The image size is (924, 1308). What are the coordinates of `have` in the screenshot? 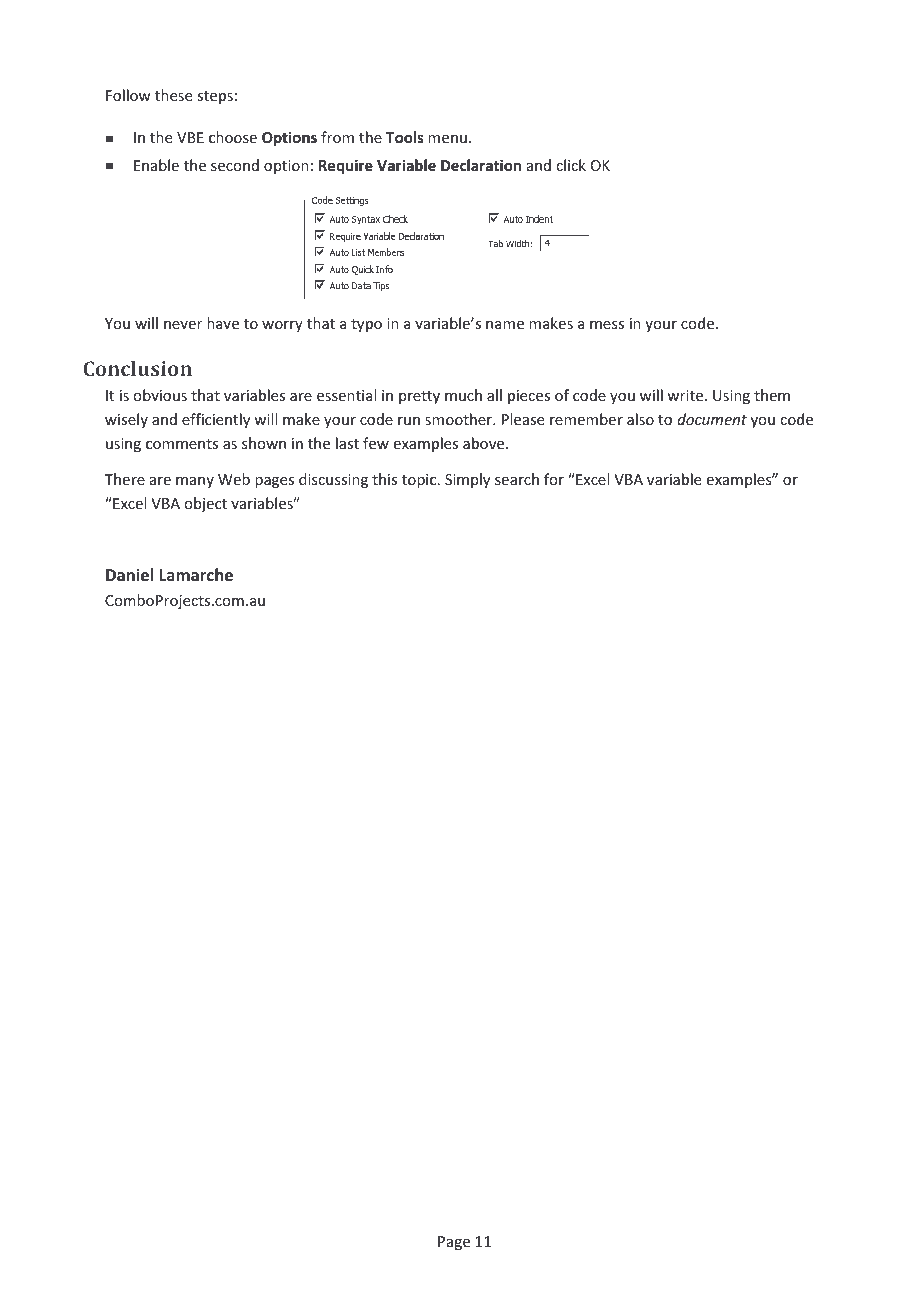 It's located at (223, 323).
